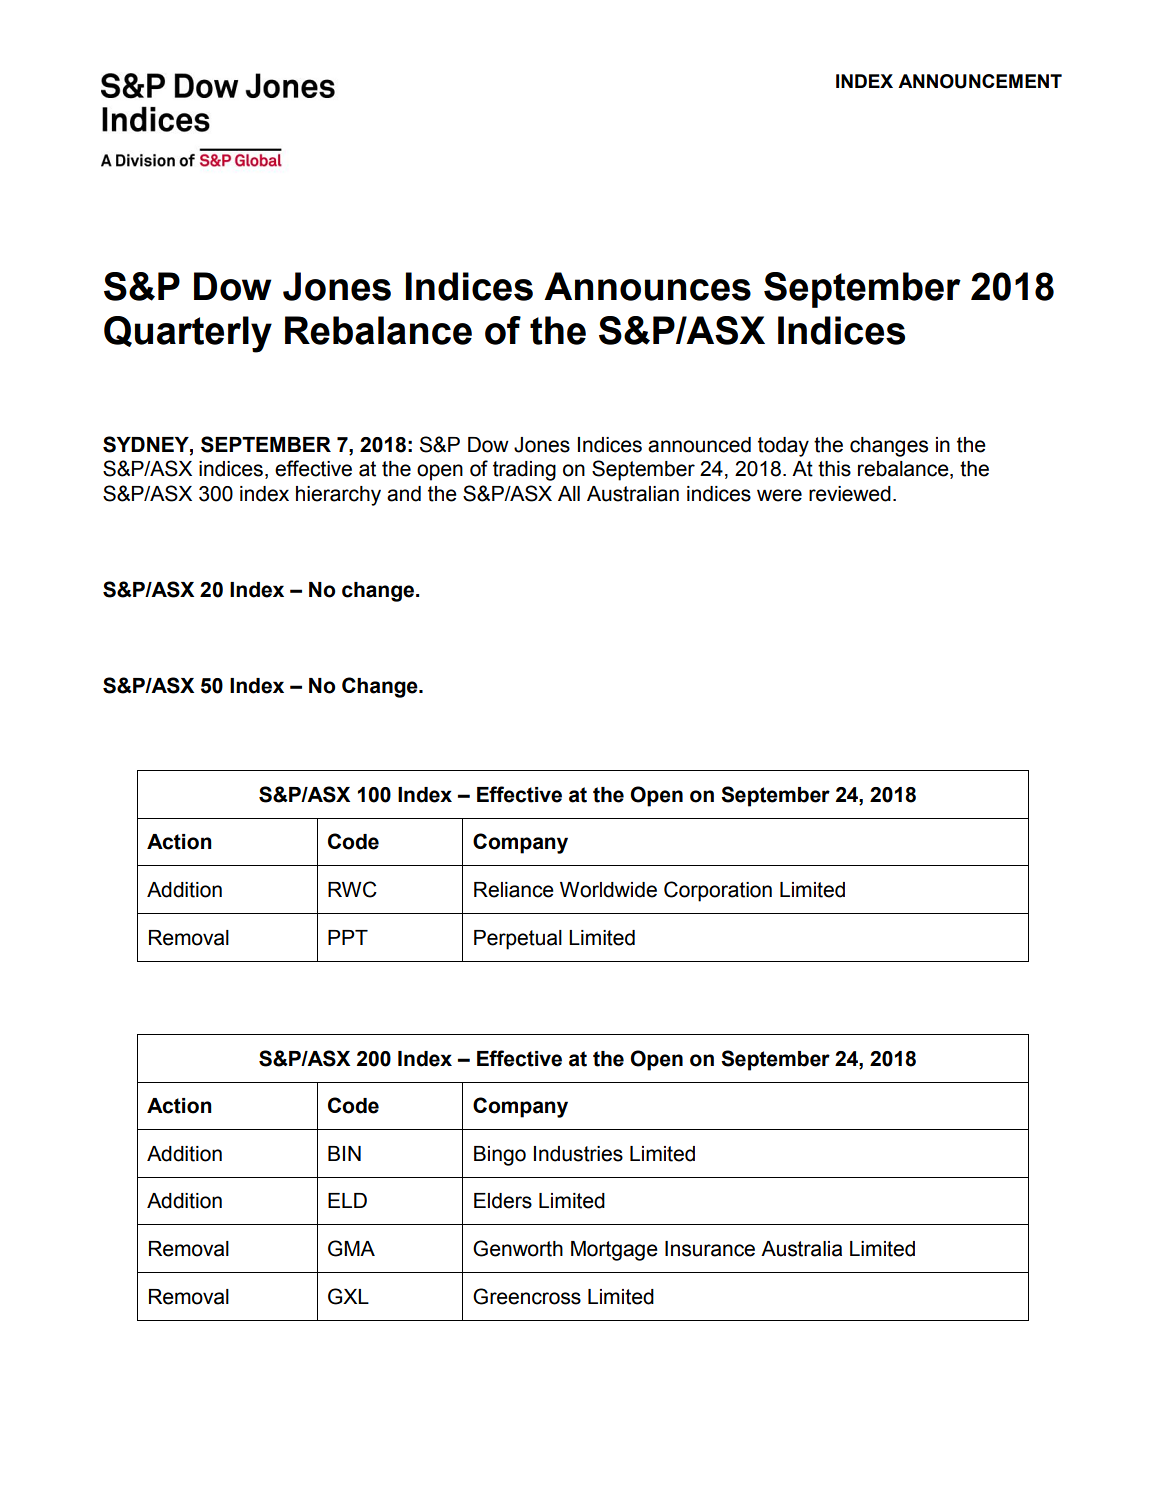  I want to click on Perpetual, so click(518, 940).
